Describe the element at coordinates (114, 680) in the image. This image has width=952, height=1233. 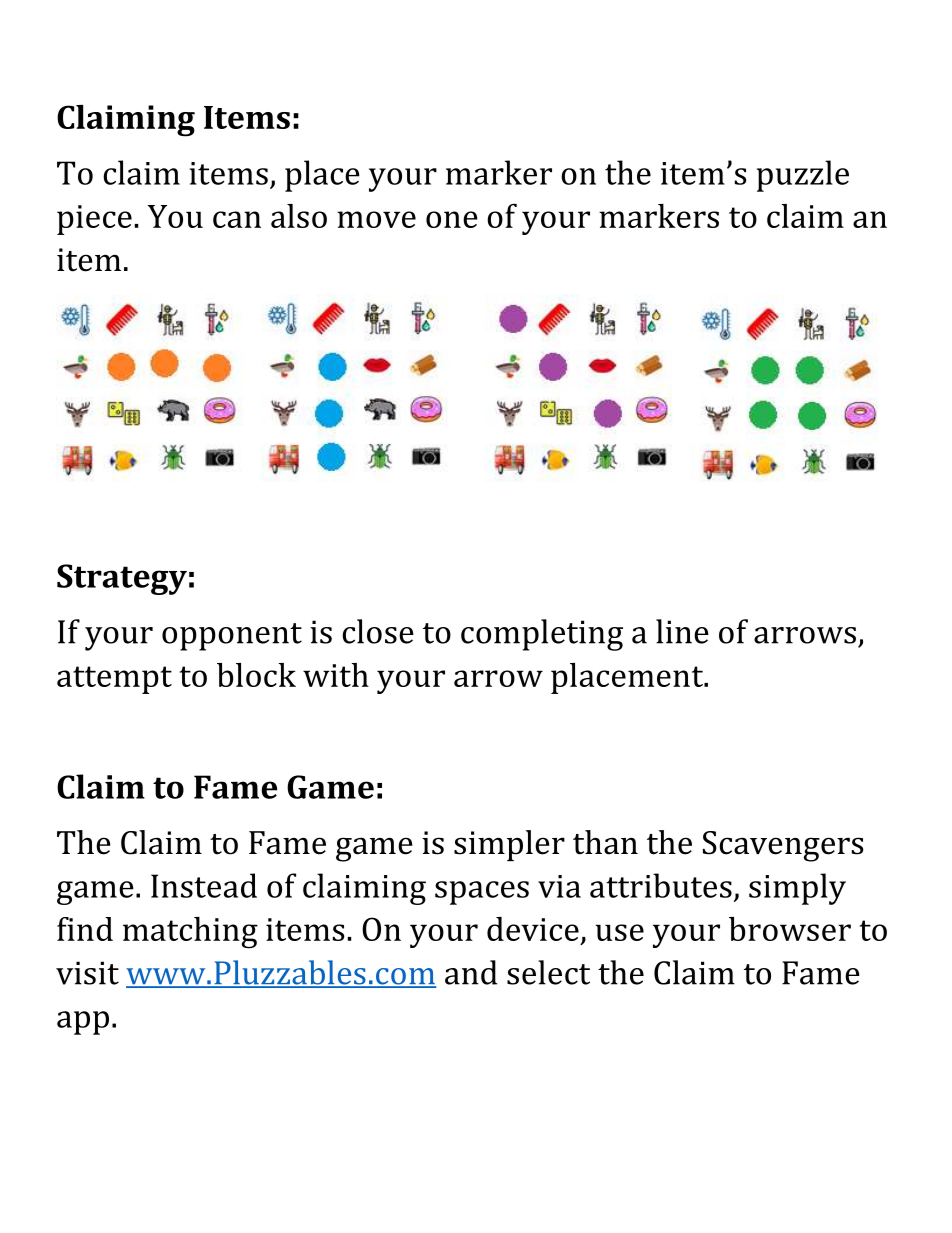
I see `attempt` at that location.
